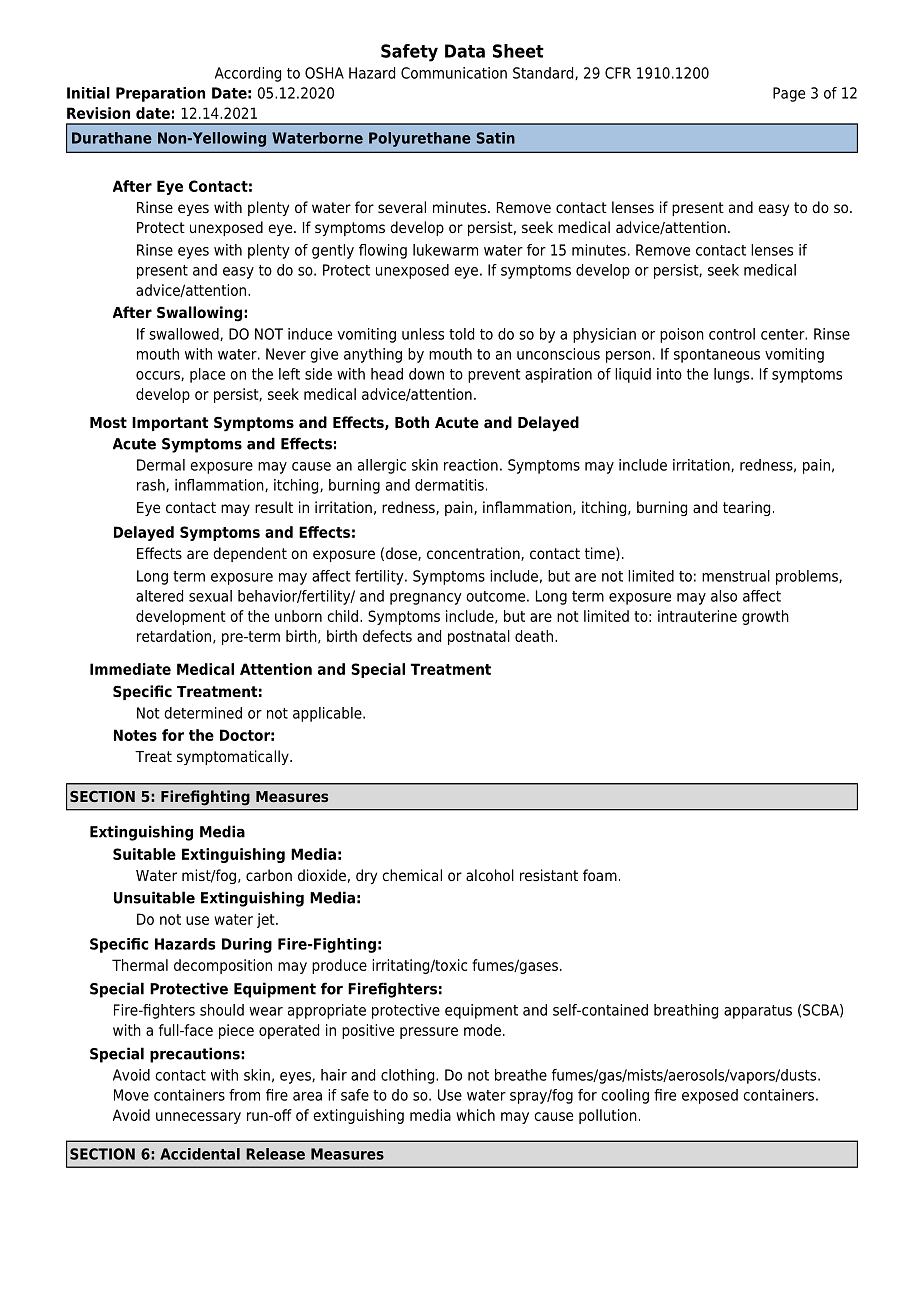  Describe the element at coordinates (454, 73) in the document. I see `Communication` at that location.
